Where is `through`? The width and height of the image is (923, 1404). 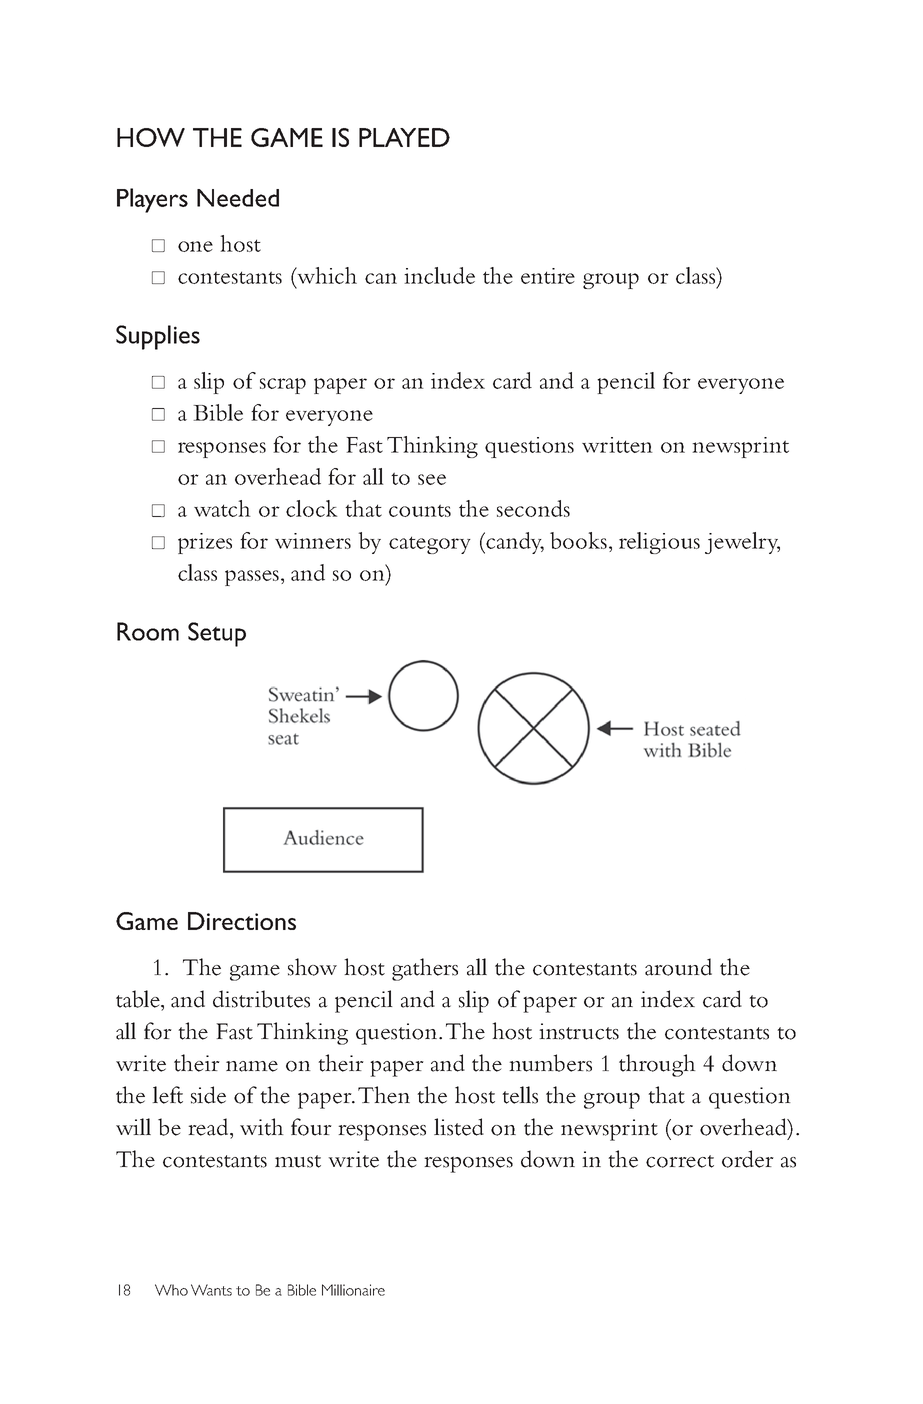
through is located at coordinates (657, 1065).
